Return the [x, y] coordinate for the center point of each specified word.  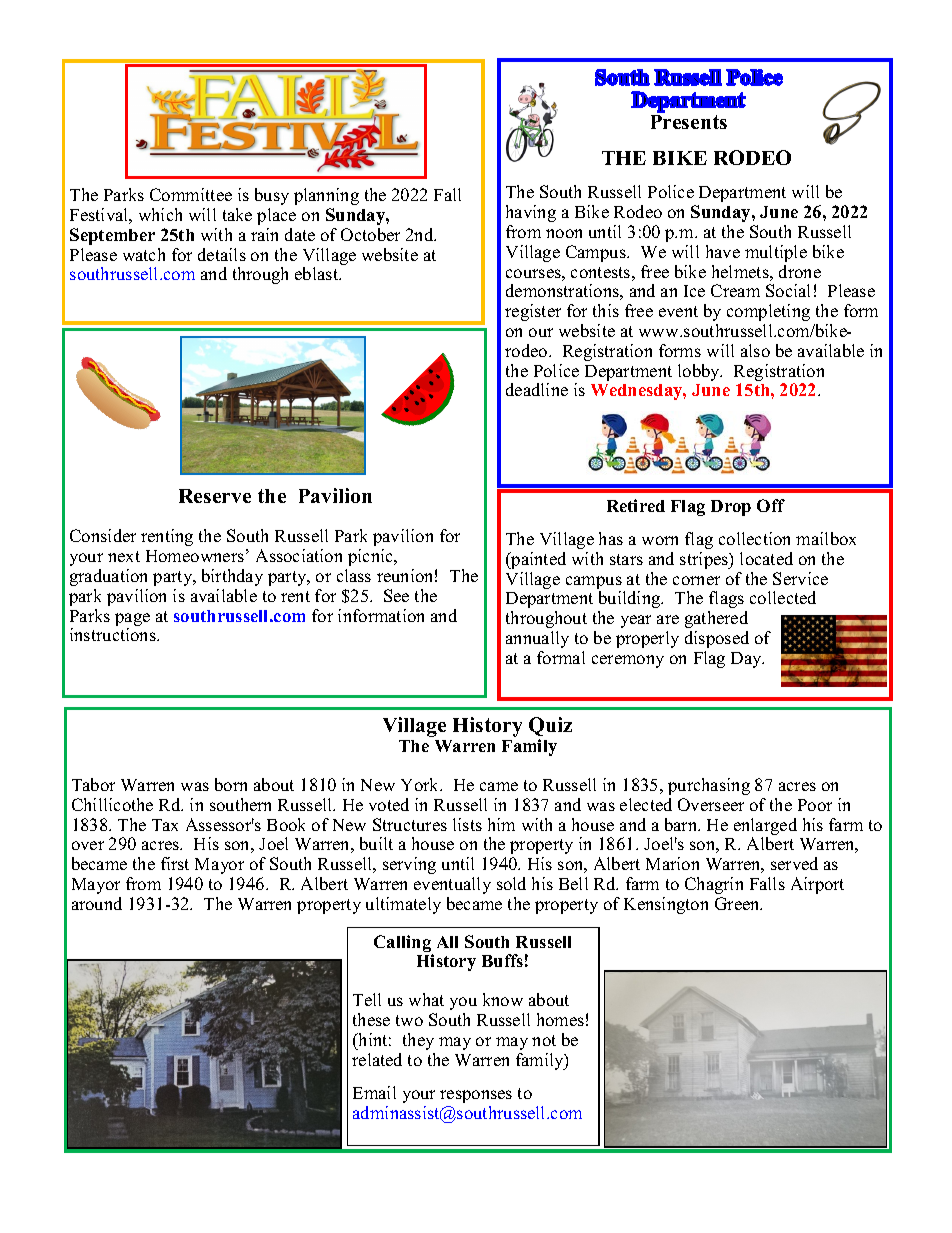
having [531, 213]
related [377, 1059]
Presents [689, 122]
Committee [191, 194]
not [544, 1040]
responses [476, 1096]
